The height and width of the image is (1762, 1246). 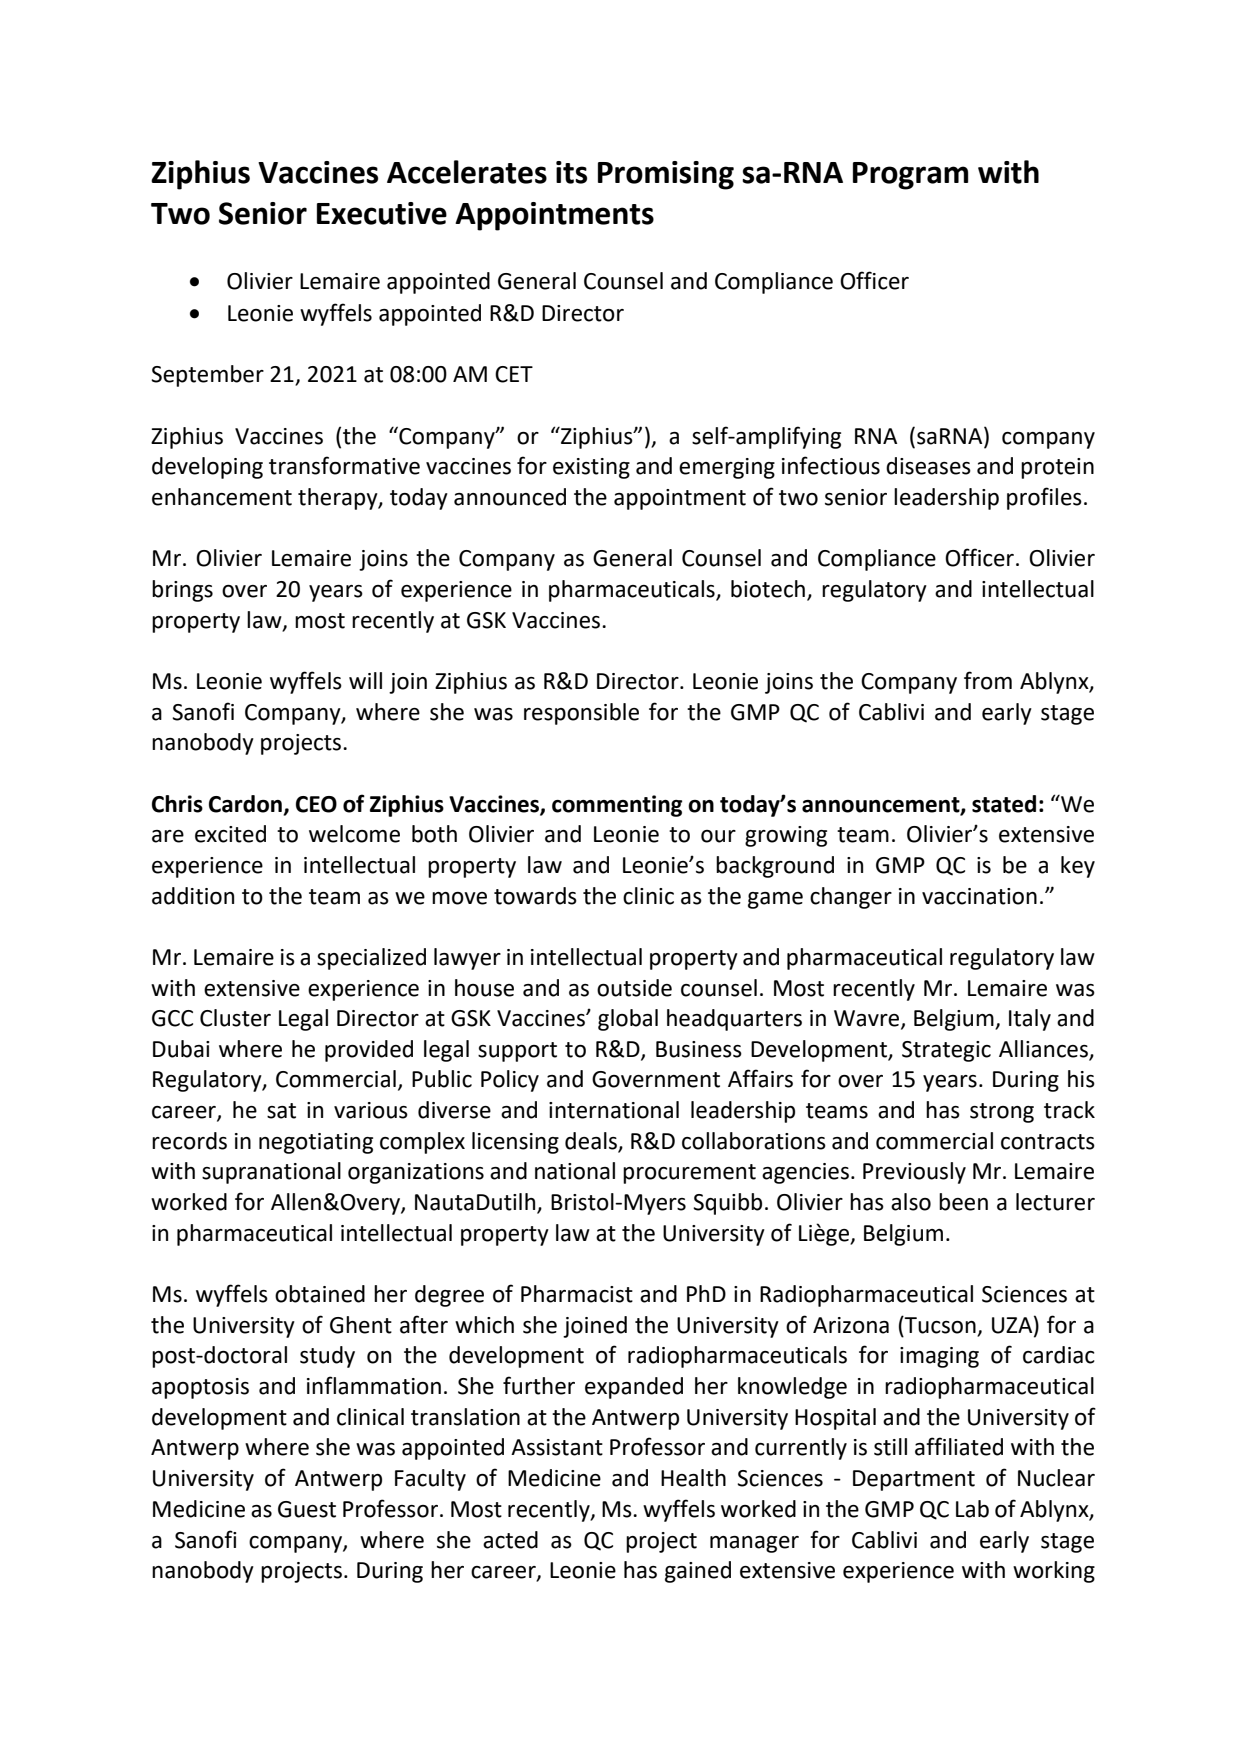 I want to click on vaccination, so click(x=979, y=896).
